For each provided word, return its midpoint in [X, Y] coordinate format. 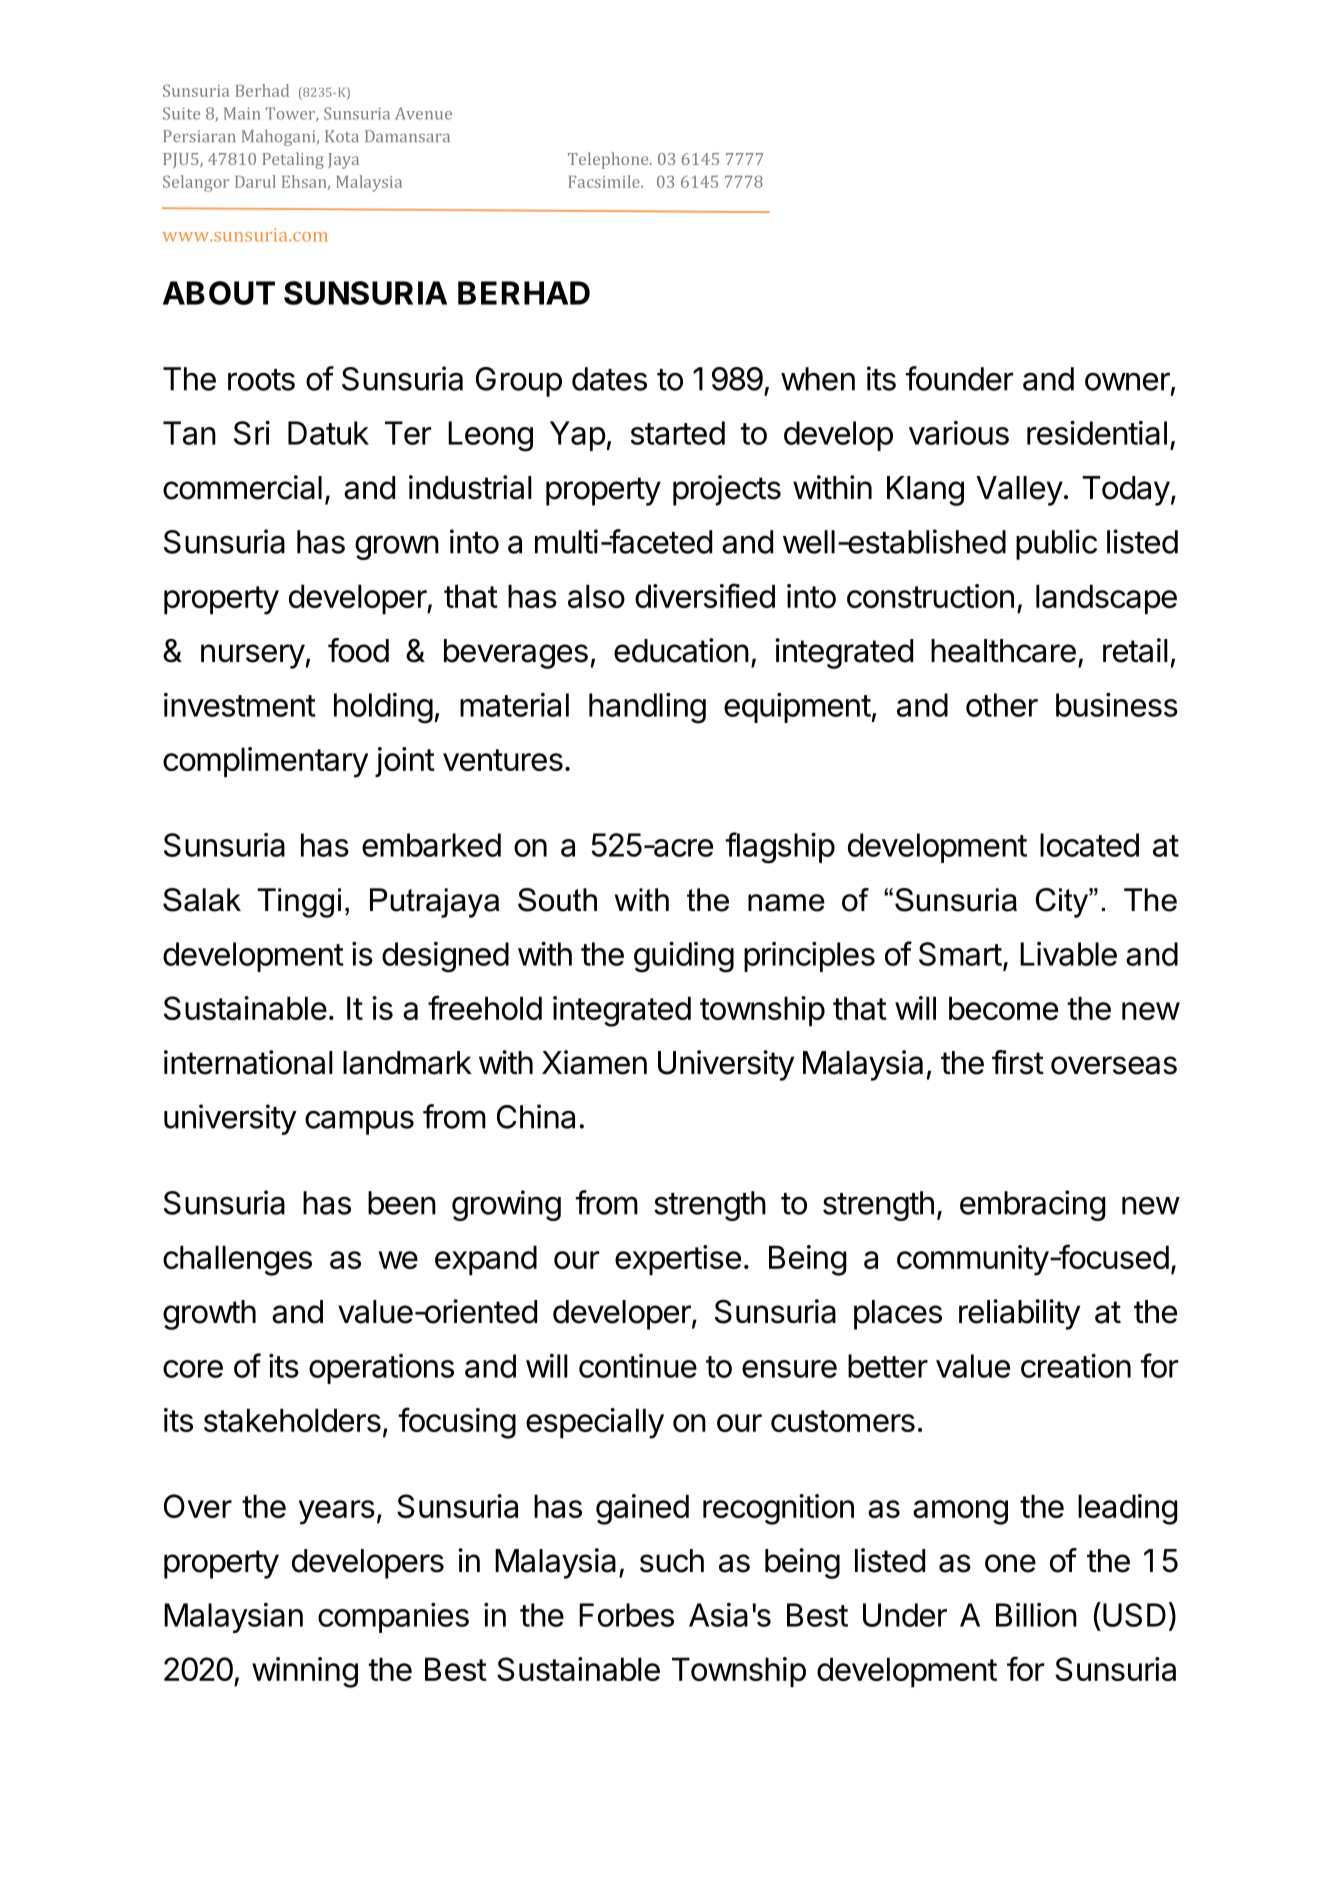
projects [727, 490]
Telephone [609, 160]
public [1056, 544]
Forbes [626, 1615]
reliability [1019, 1314]
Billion [1036, 1615]
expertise [678, 1260]
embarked [431, 845]
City [1063, 903]
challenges [237, 1260]
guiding [684, 957]
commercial [242, 487]
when [818, 379]
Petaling [293, 160]
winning [305, 1672]
